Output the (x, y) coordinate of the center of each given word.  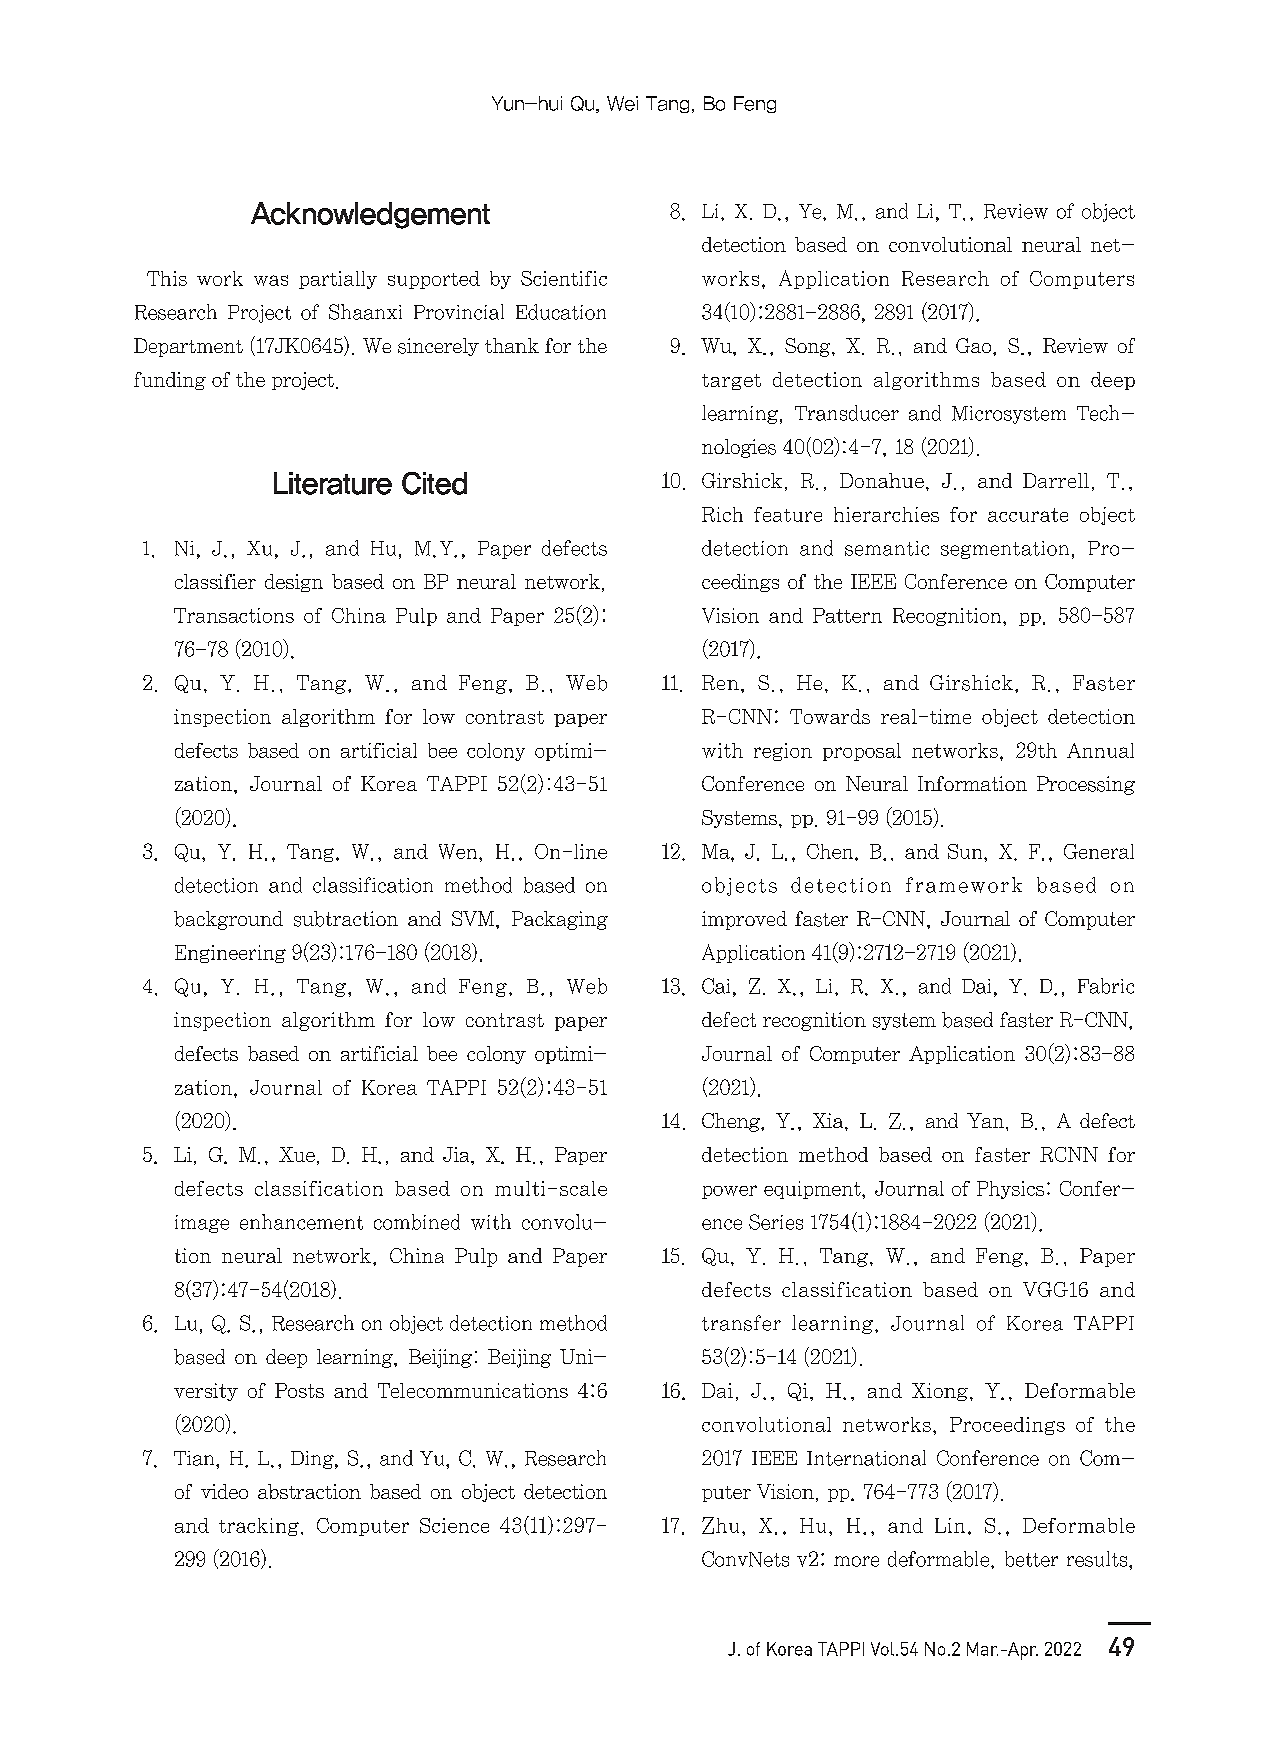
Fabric (1106, 986)
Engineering (230, 954)
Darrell (1056, 480)
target (731, 382)
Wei (622, 103)
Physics (1010, 1190)
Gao (975, 346)
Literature (333, 483)
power (729, 1192)
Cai (716, 986)
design (294, 583)
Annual (1100, 750)
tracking (259, 1527)
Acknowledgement (370, 215)
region (783, 752)
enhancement (301, 1222)
